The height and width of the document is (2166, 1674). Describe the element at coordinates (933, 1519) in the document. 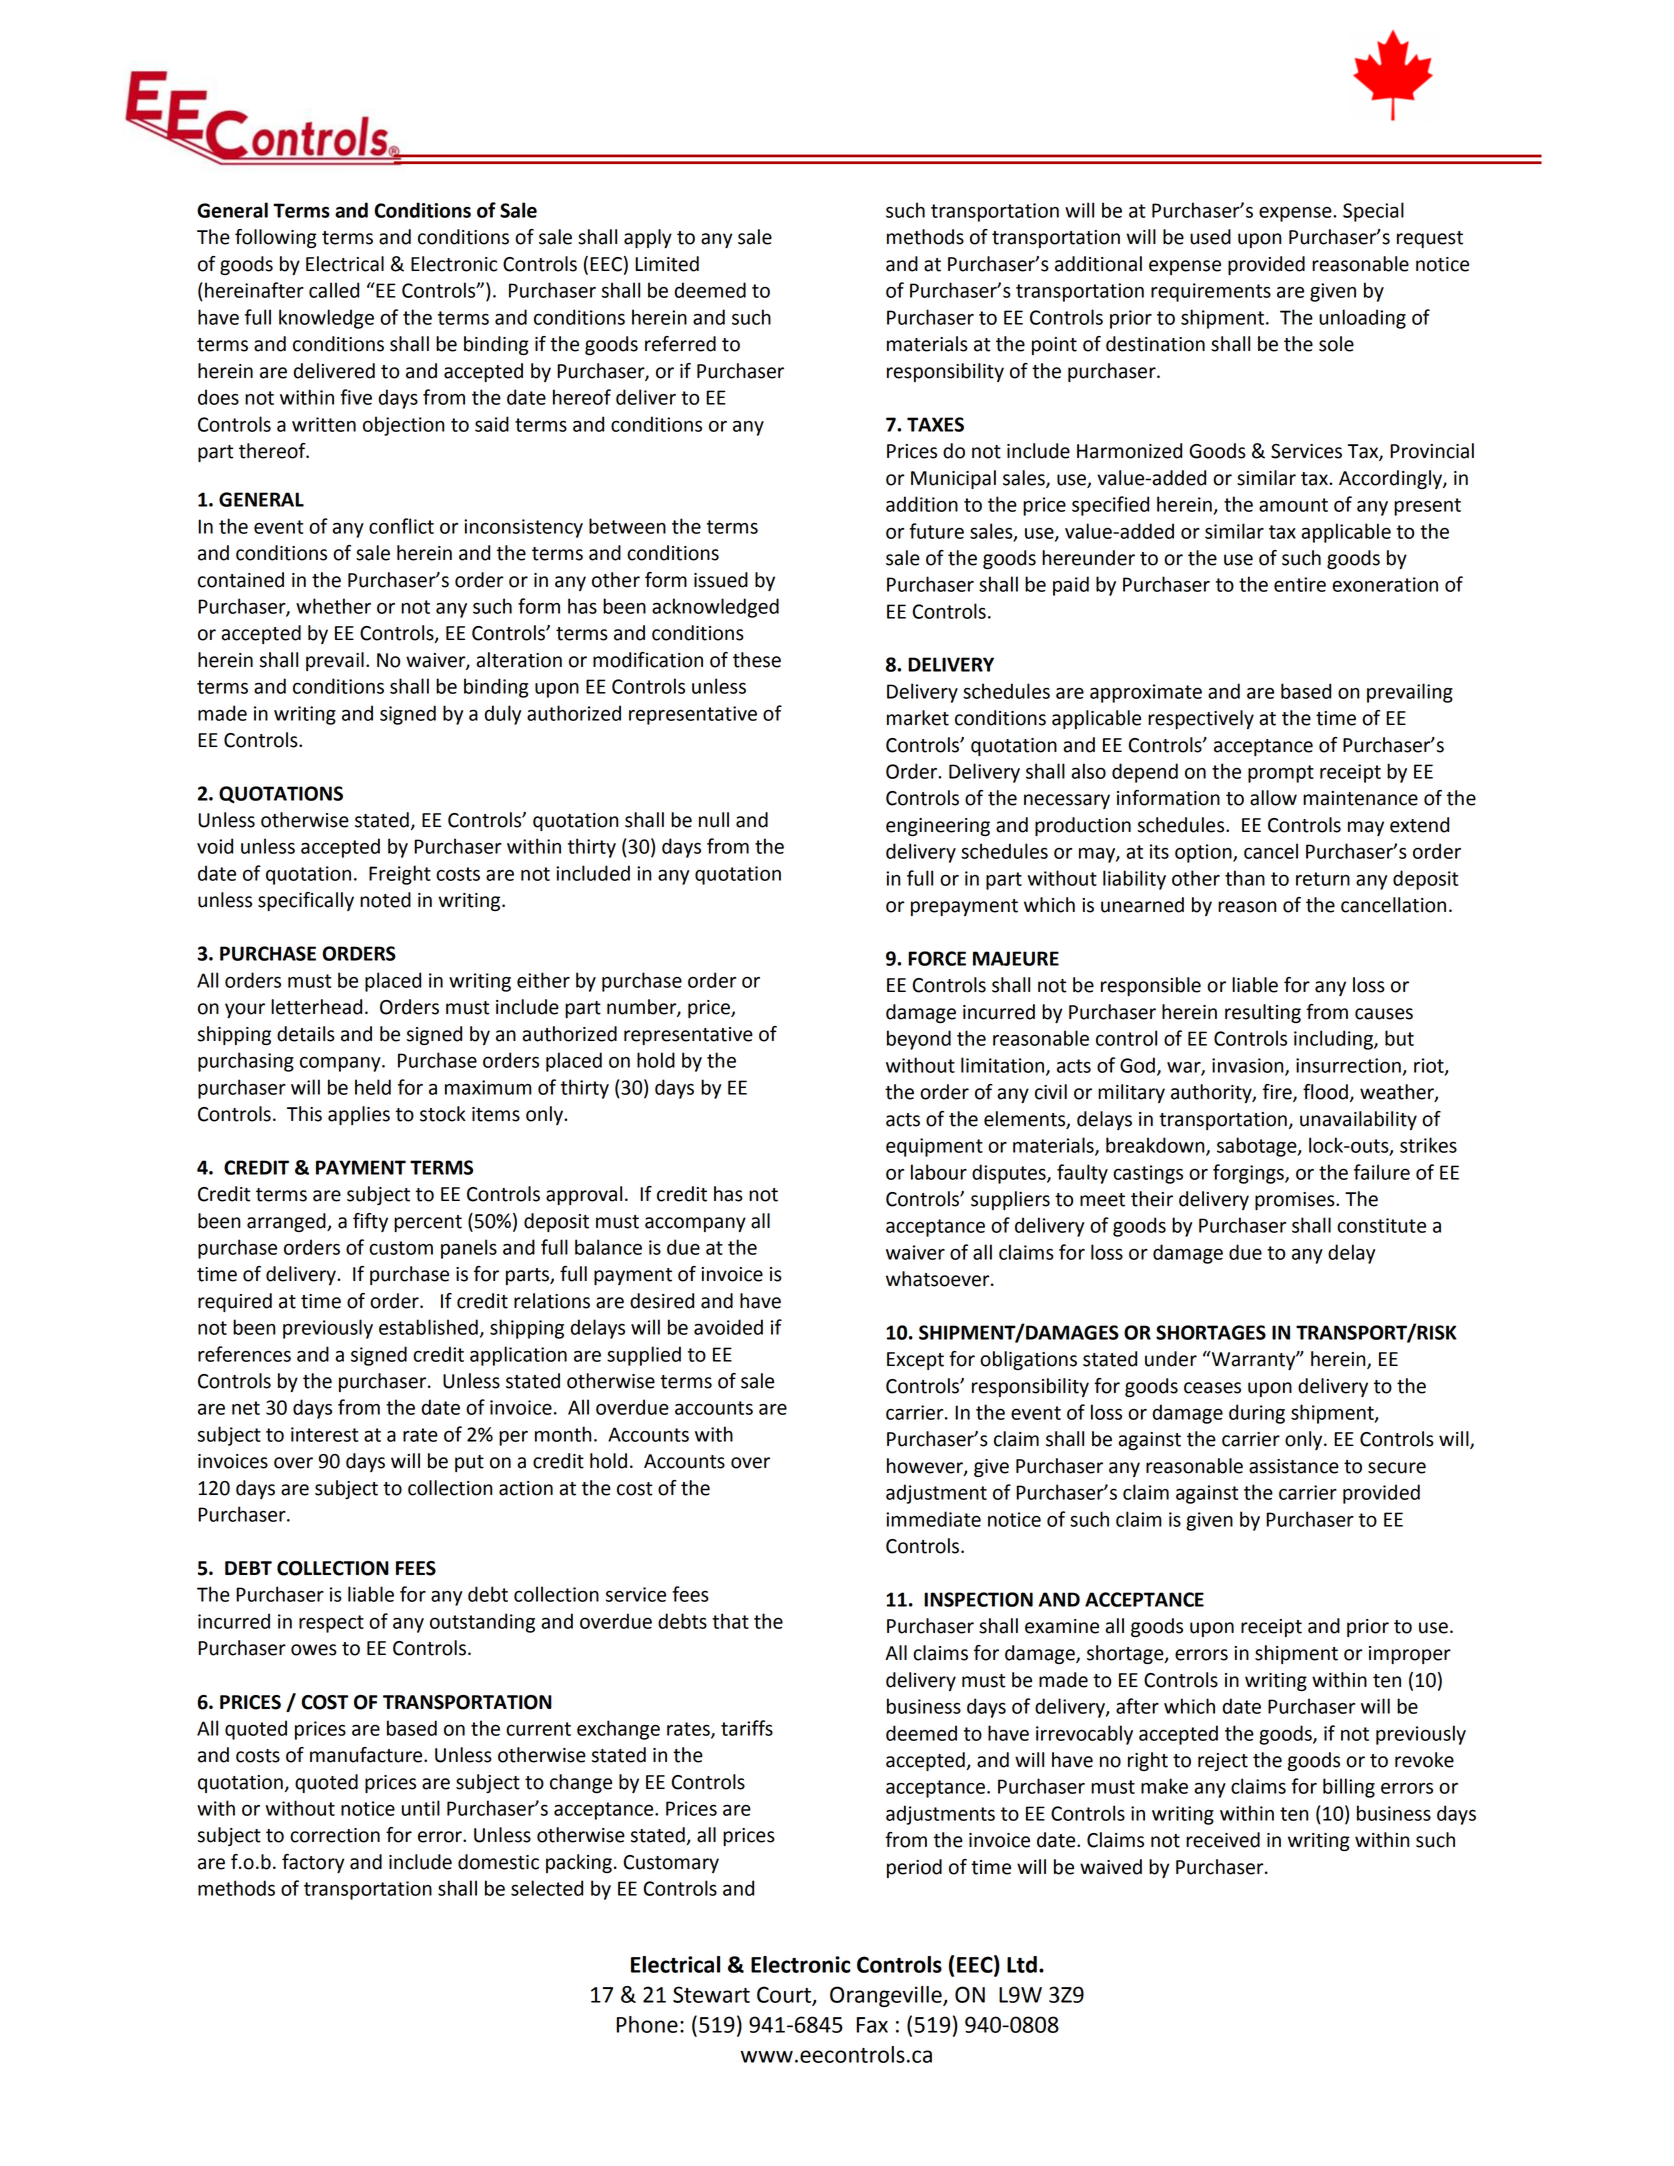

I see `immediate` at that location.
